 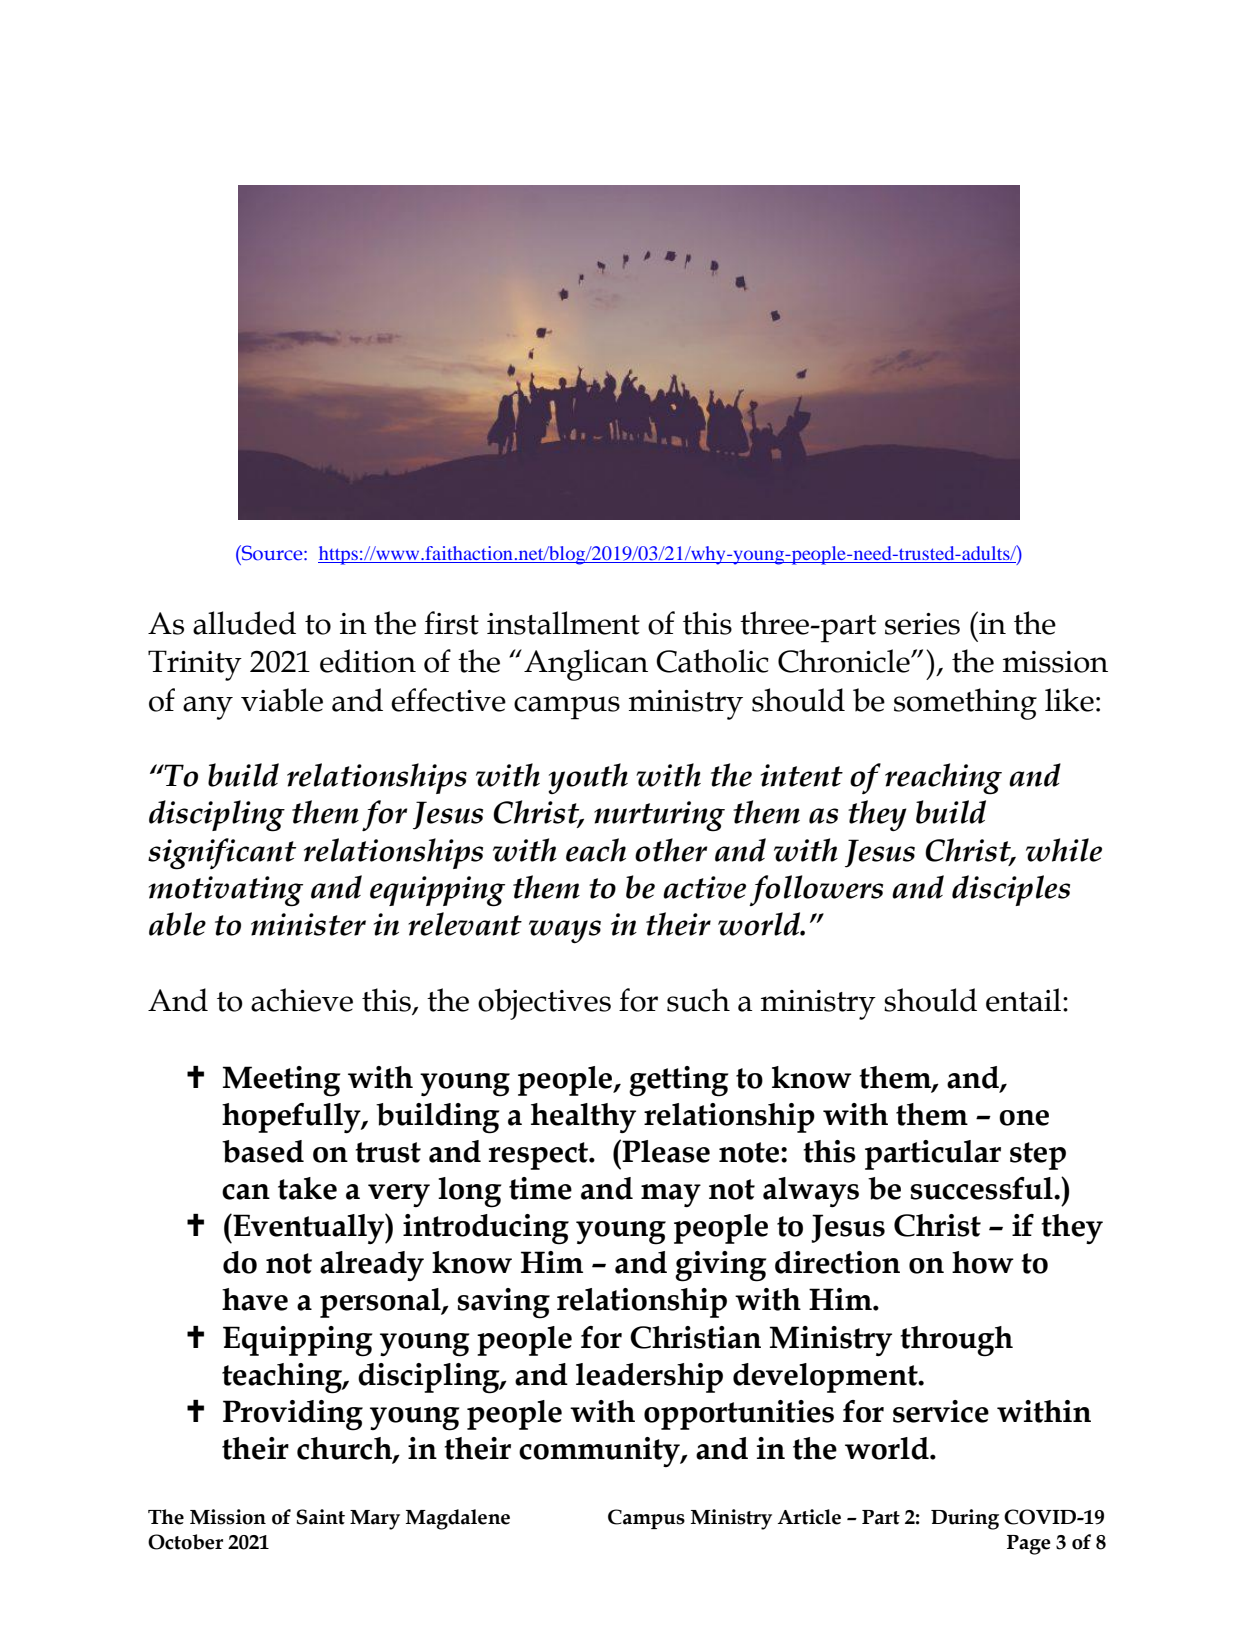 What do you see at coordinates (983, 1262) in the screenshot?
I see `how` at bounding box center [983, 1262].
